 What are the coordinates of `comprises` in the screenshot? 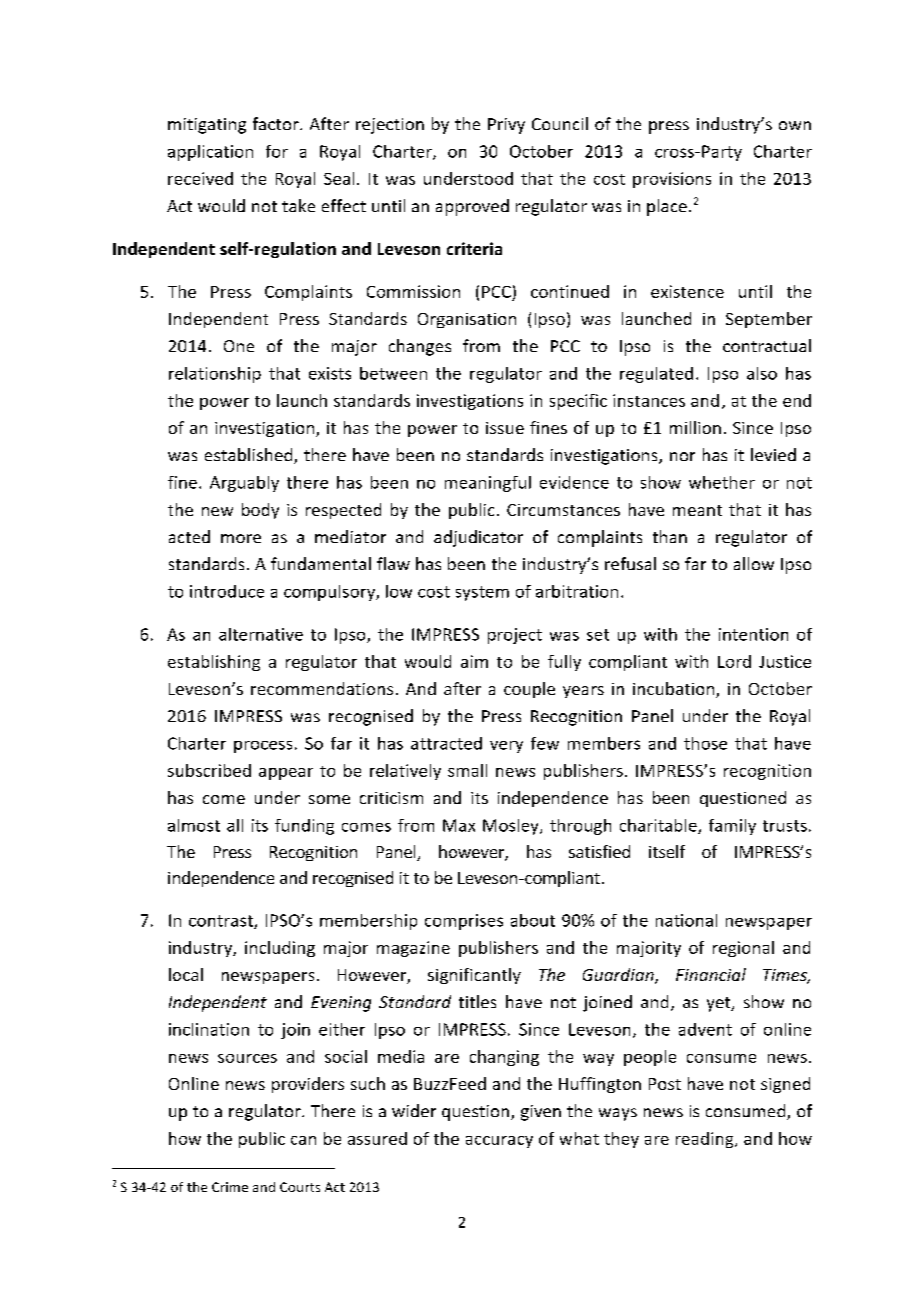 It's located at (464, 922).
